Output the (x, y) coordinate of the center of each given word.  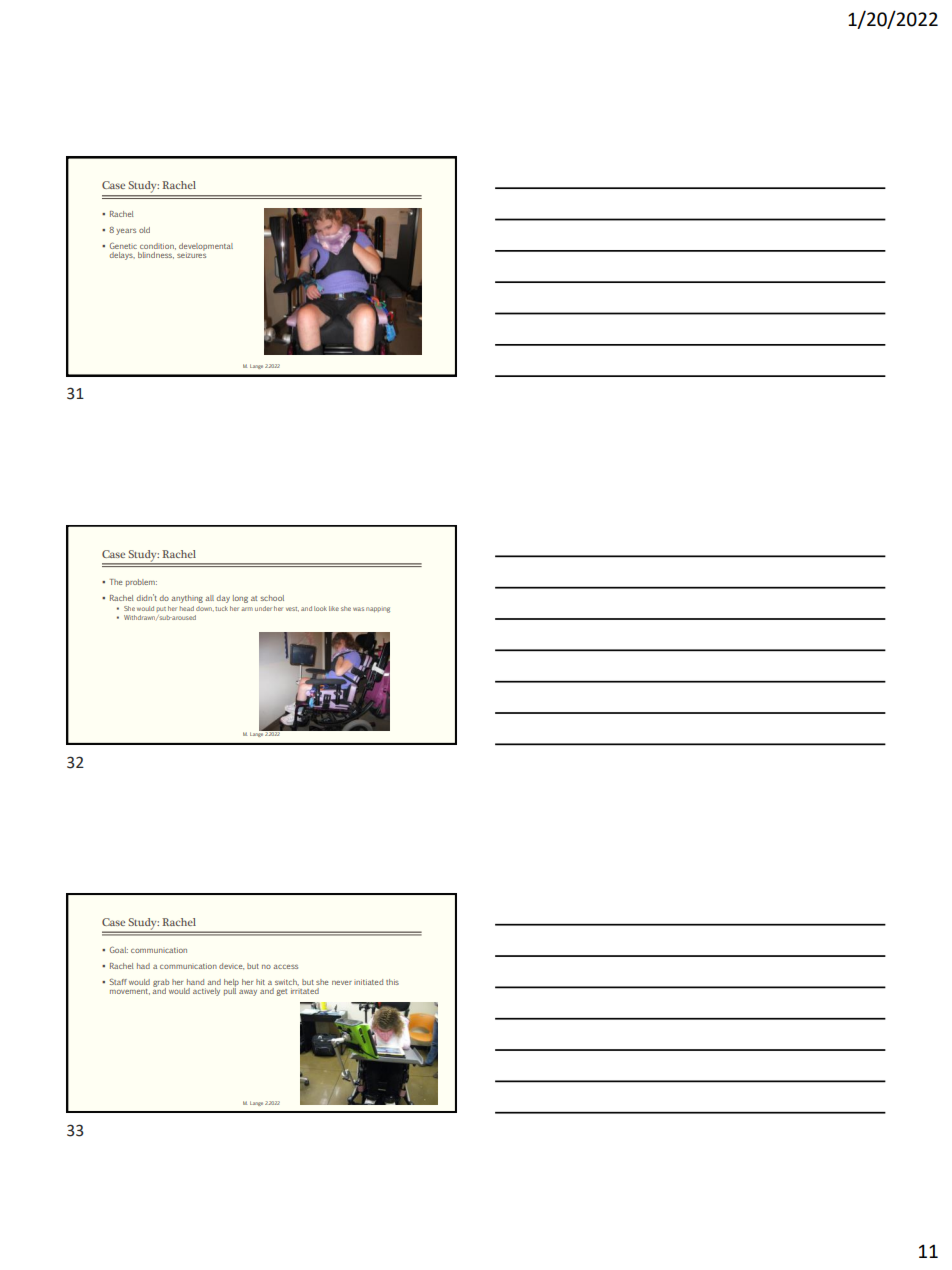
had (143, 966)
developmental (206, 248)
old (144, 230)
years (126, 232)
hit (260, 982)
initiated (368, 982)
